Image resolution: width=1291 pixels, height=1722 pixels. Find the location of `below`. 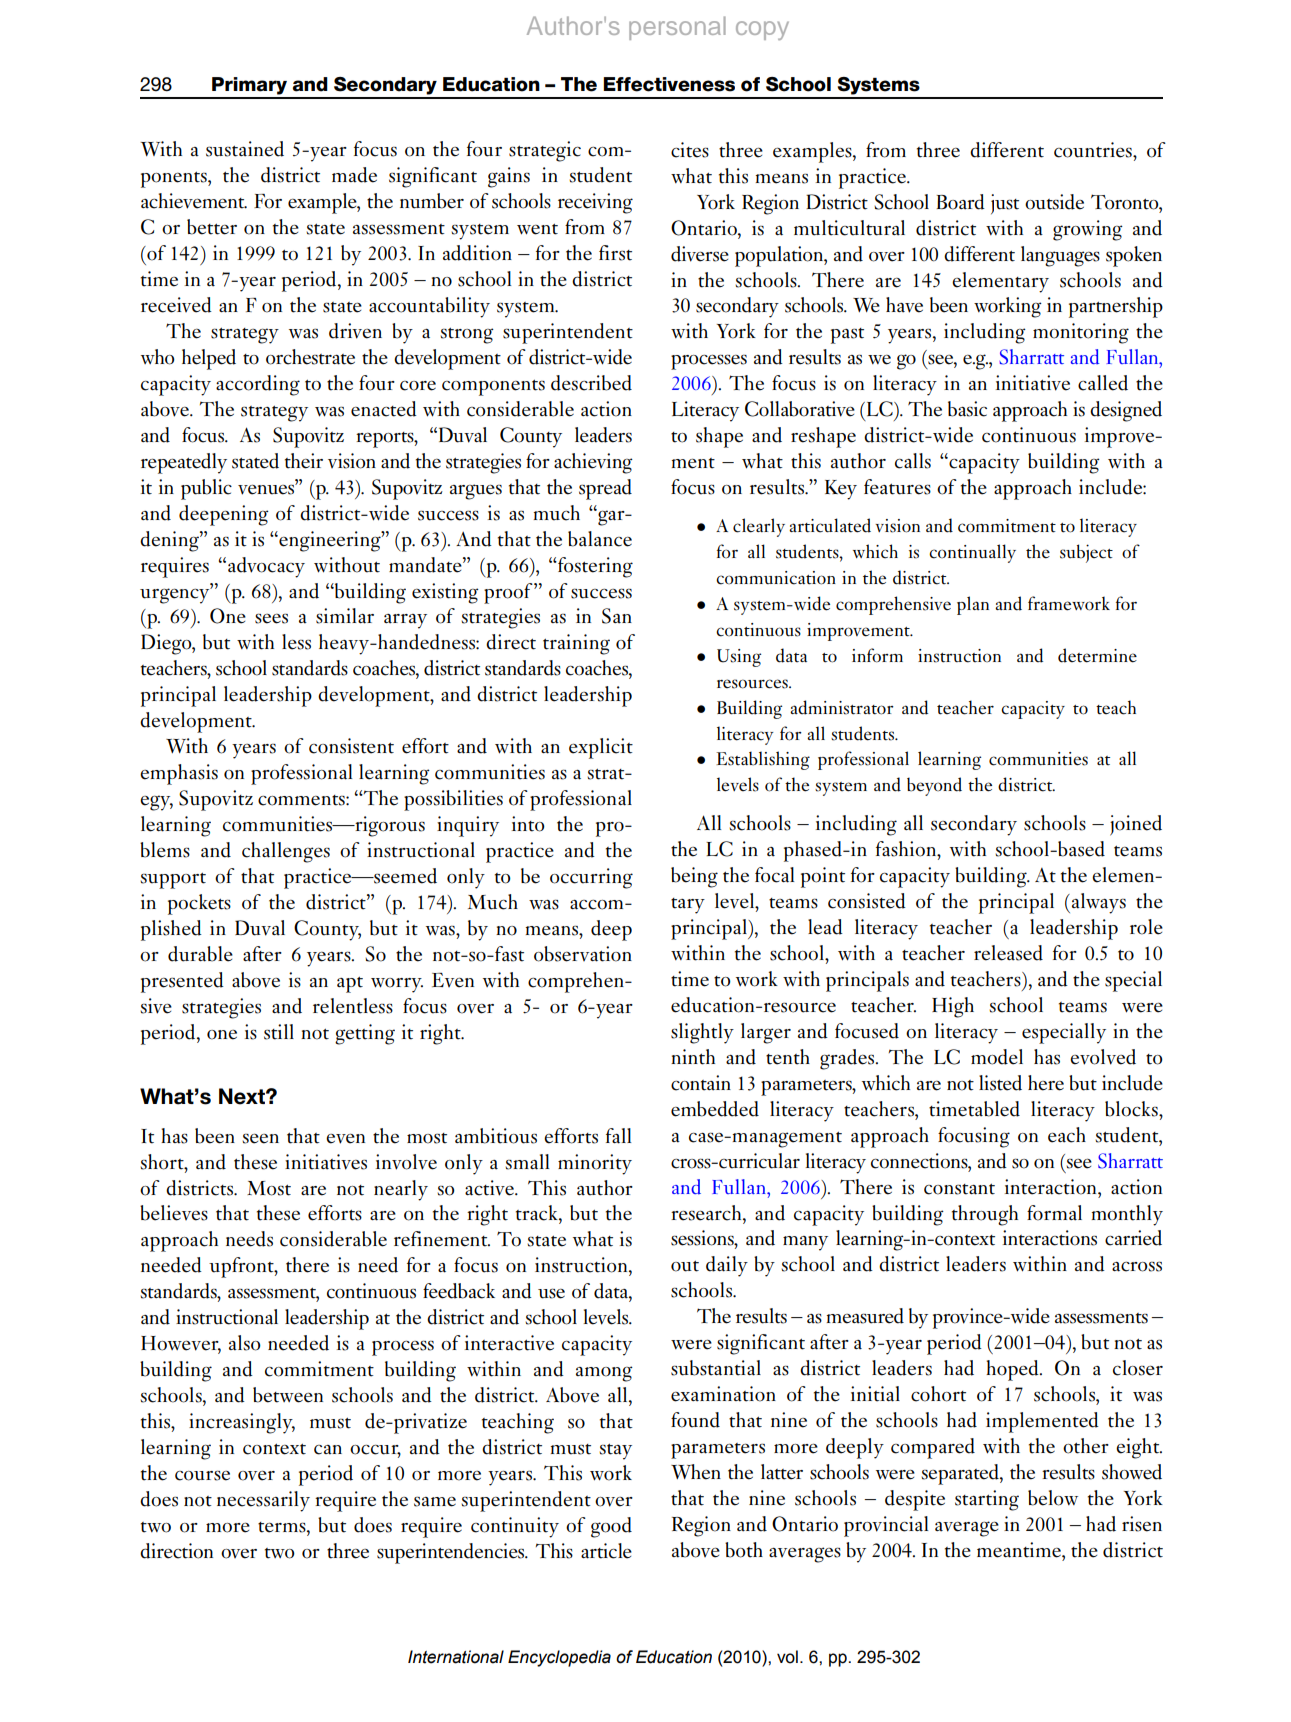

below is located at coordinates (1053, 1498).
